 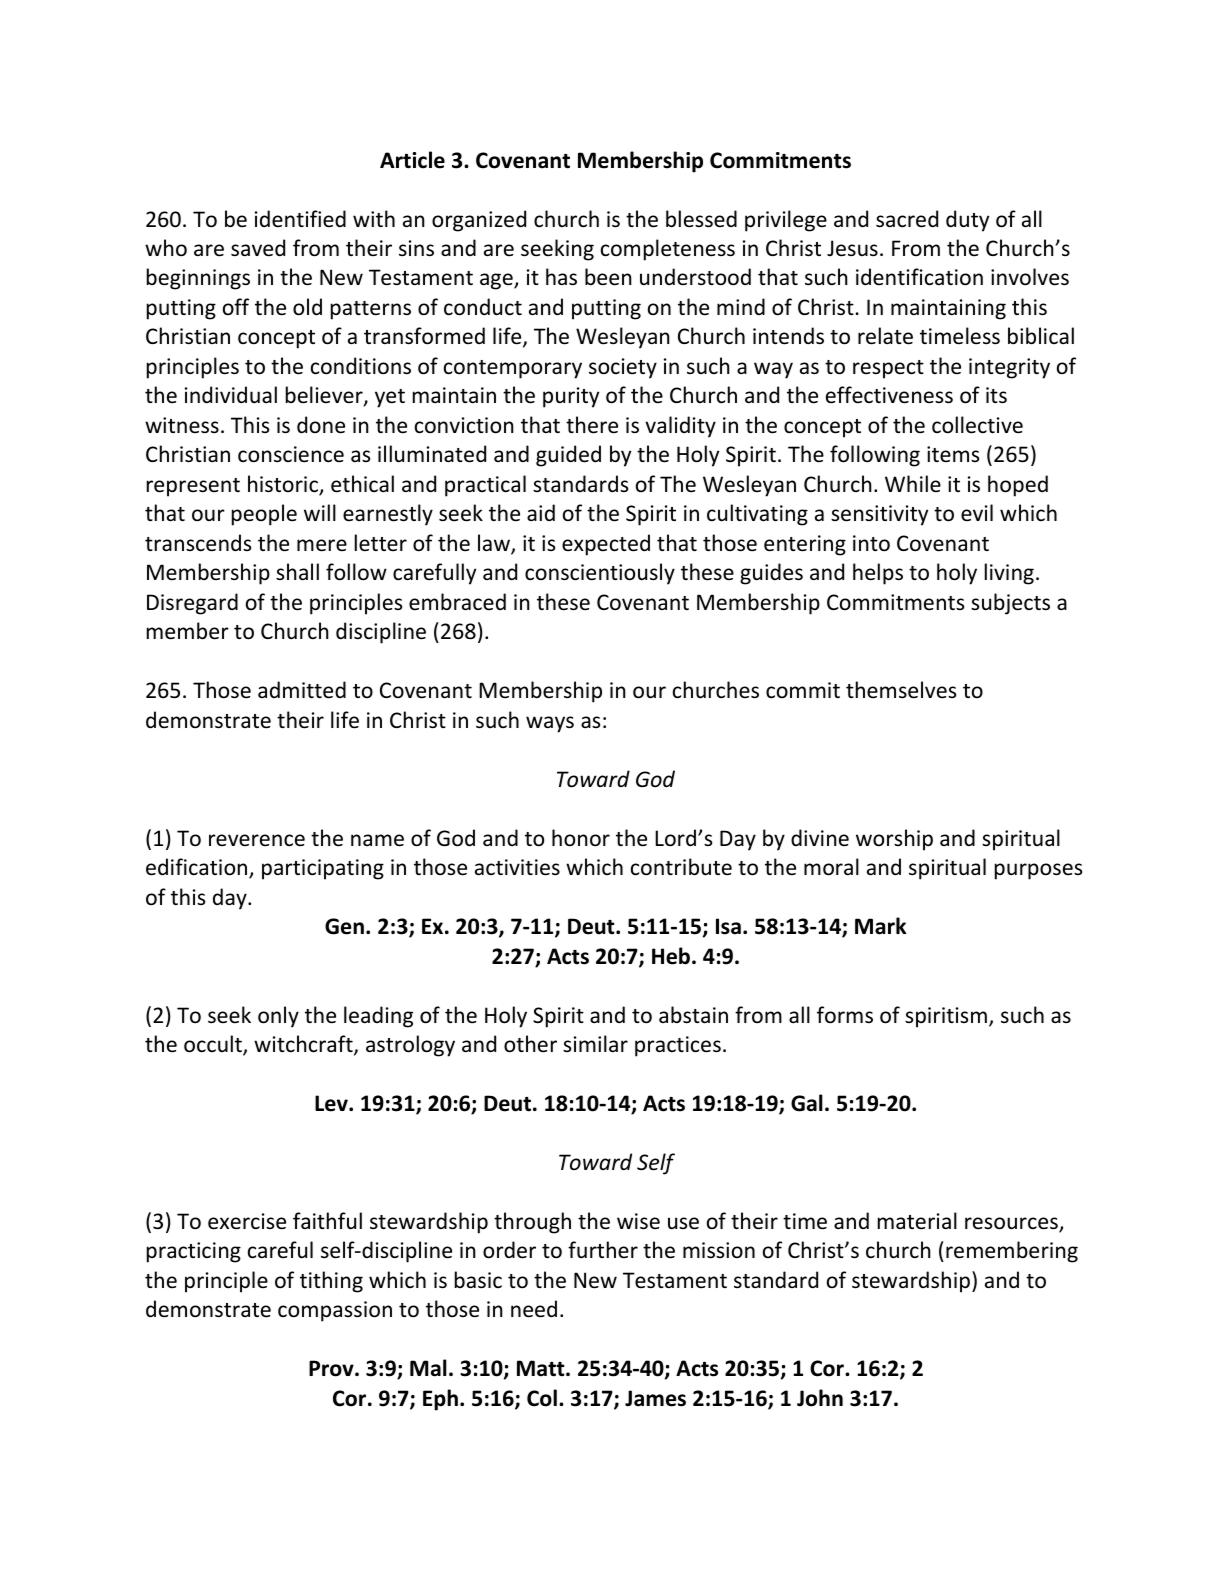 I want to click on items, so click(x=953, y=454).
